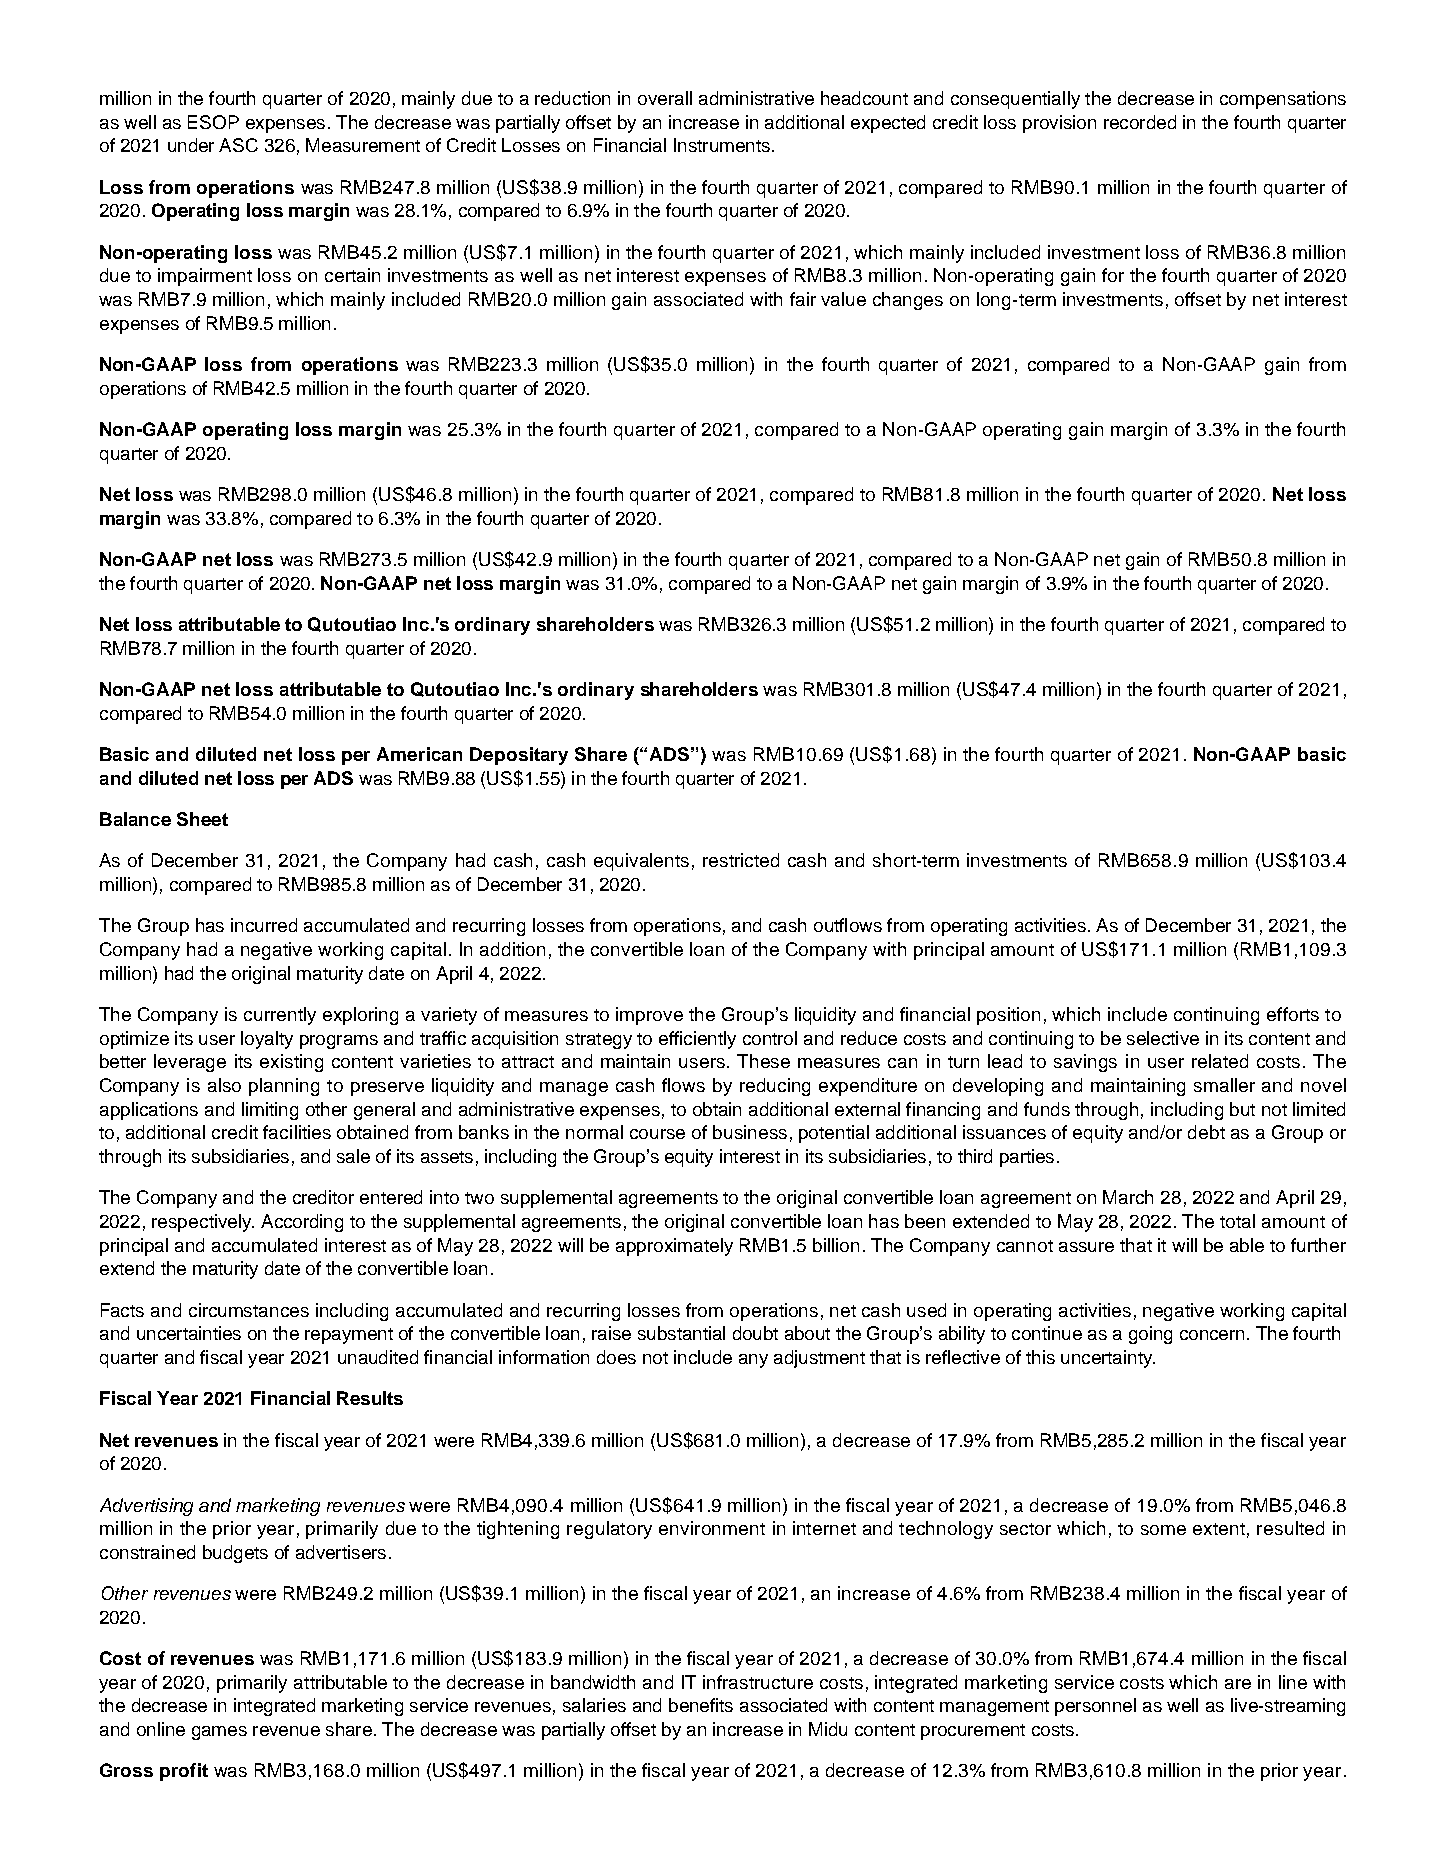 Image resolution: width=1446 pixels, height=1872 pixels. I want to click on restricted, so click(741, 860).
